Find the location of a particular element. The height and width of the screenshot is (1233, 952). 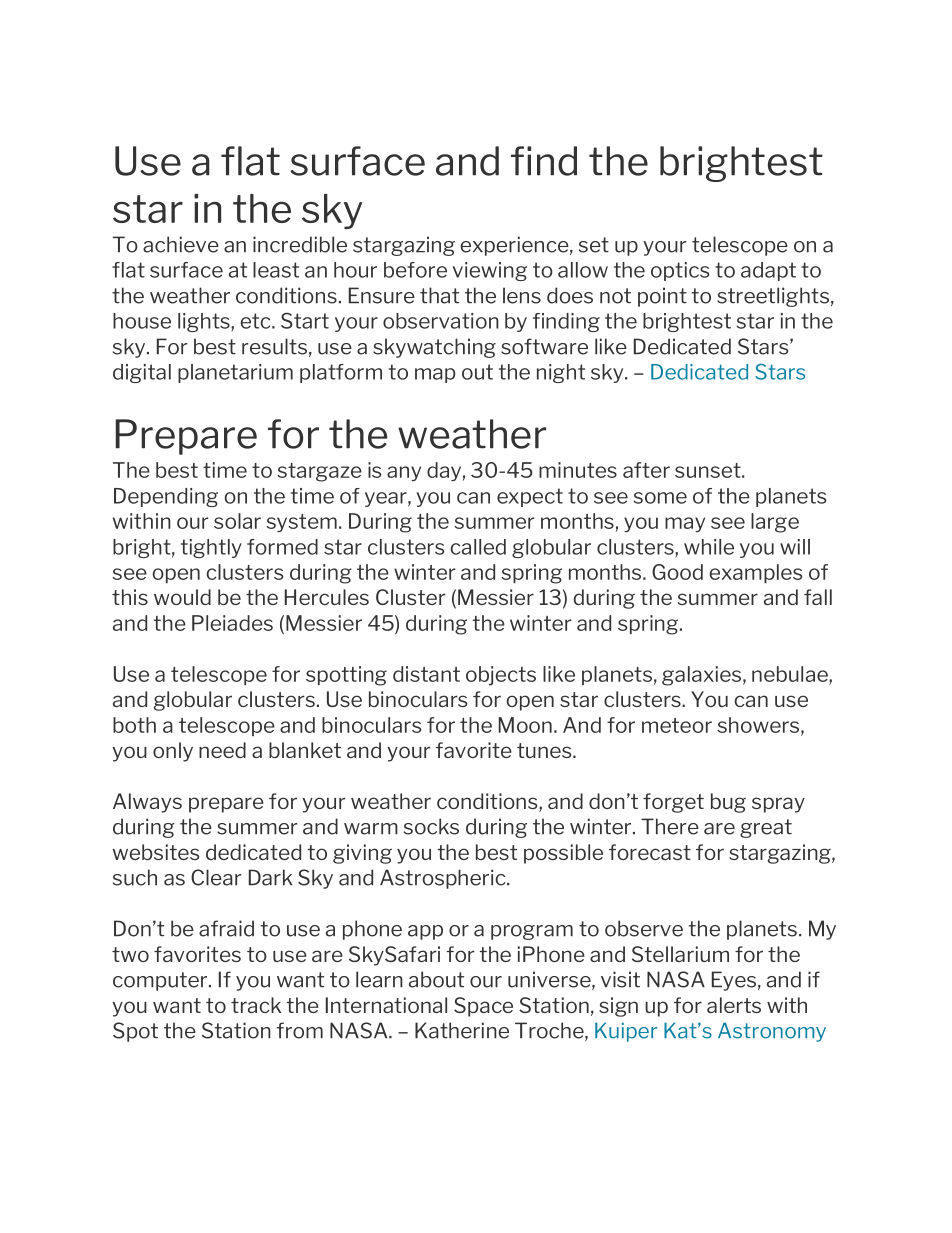

bug is located at coordinates (728, 803).
